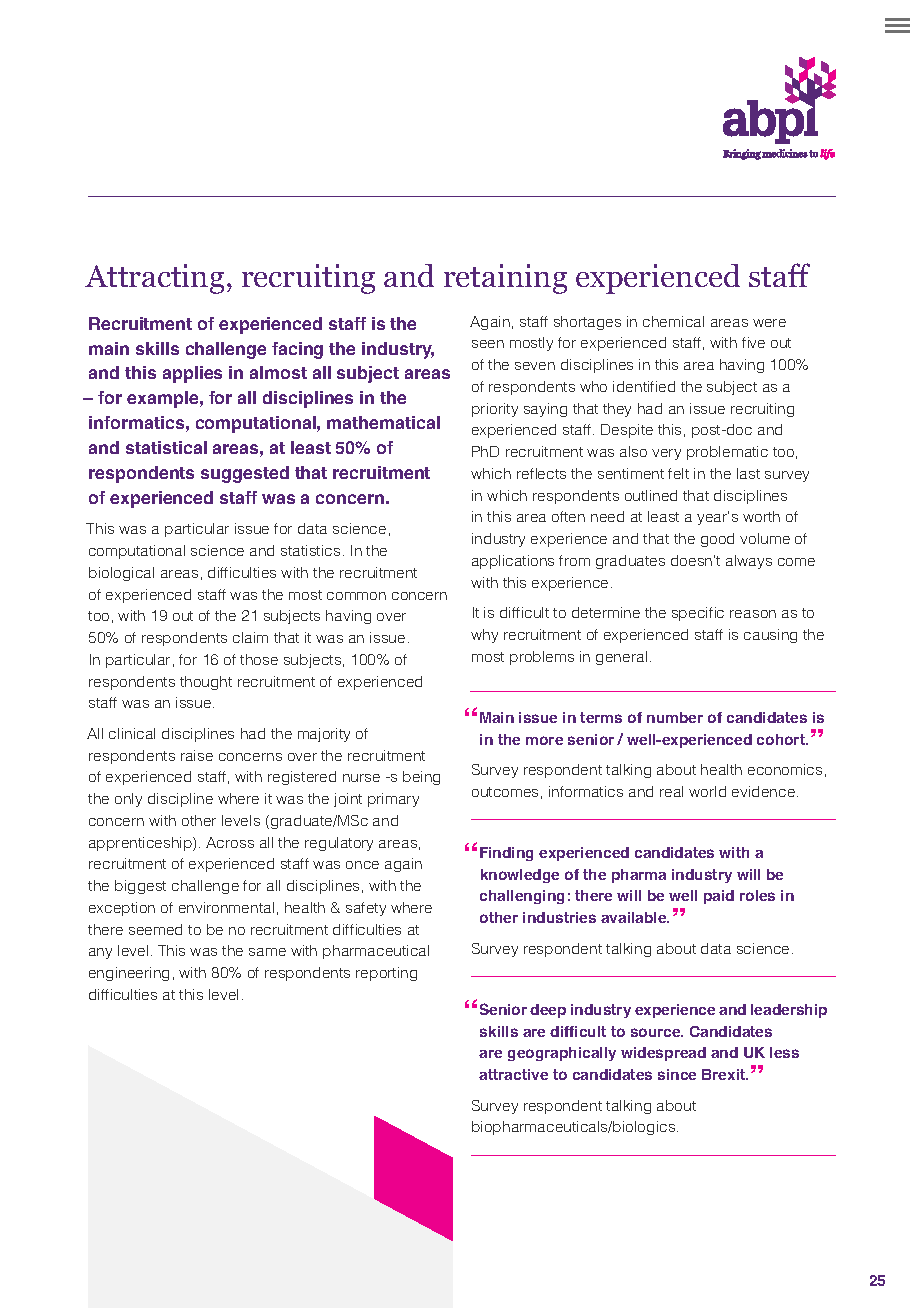 This screenshot has width=924, height=1308. I want to click on chemical, so click(673, 321).
